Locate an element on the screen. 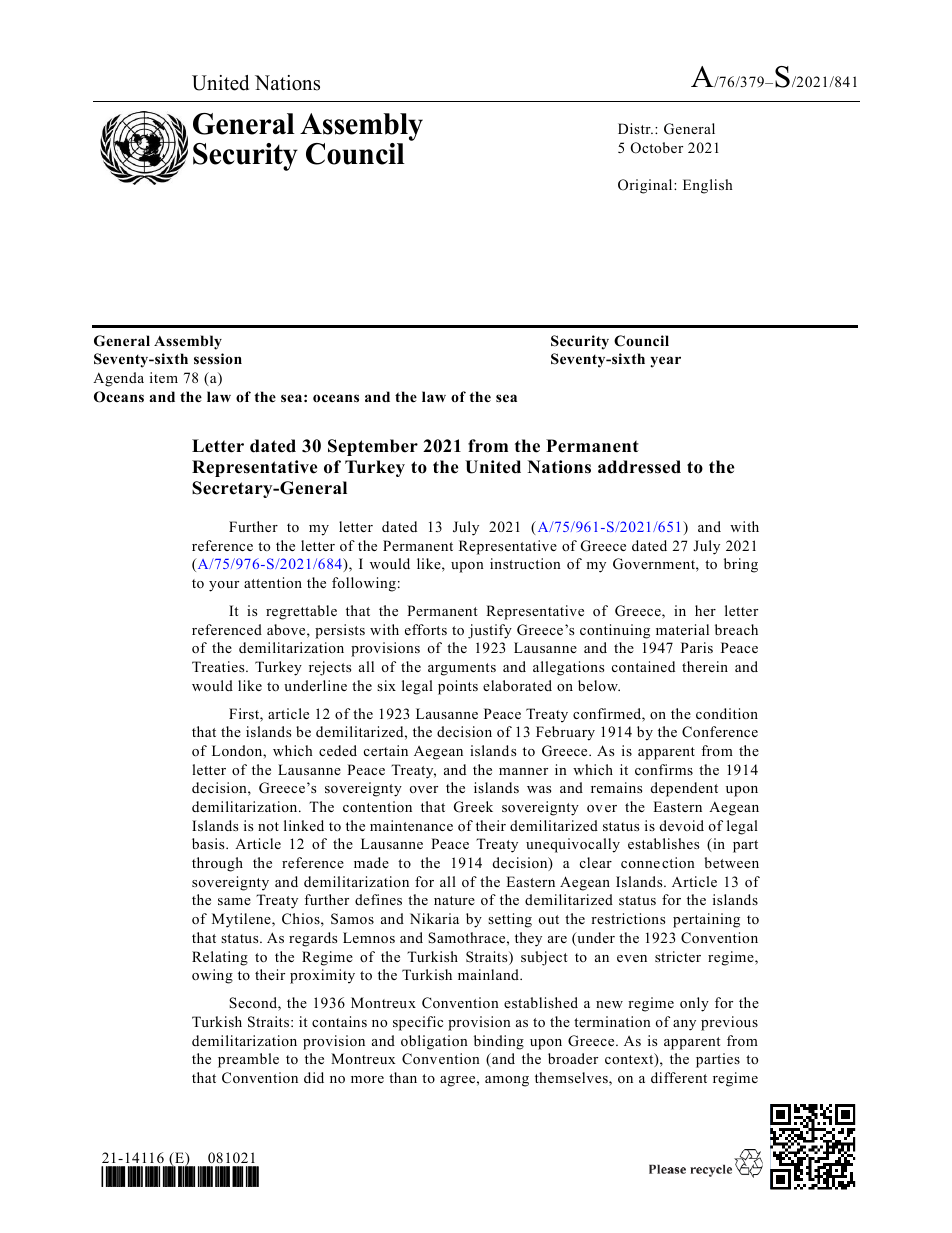 Image resolution: width=952 pixels, height=1233 pixels. maintenance is located at coordinates (411, 825).
